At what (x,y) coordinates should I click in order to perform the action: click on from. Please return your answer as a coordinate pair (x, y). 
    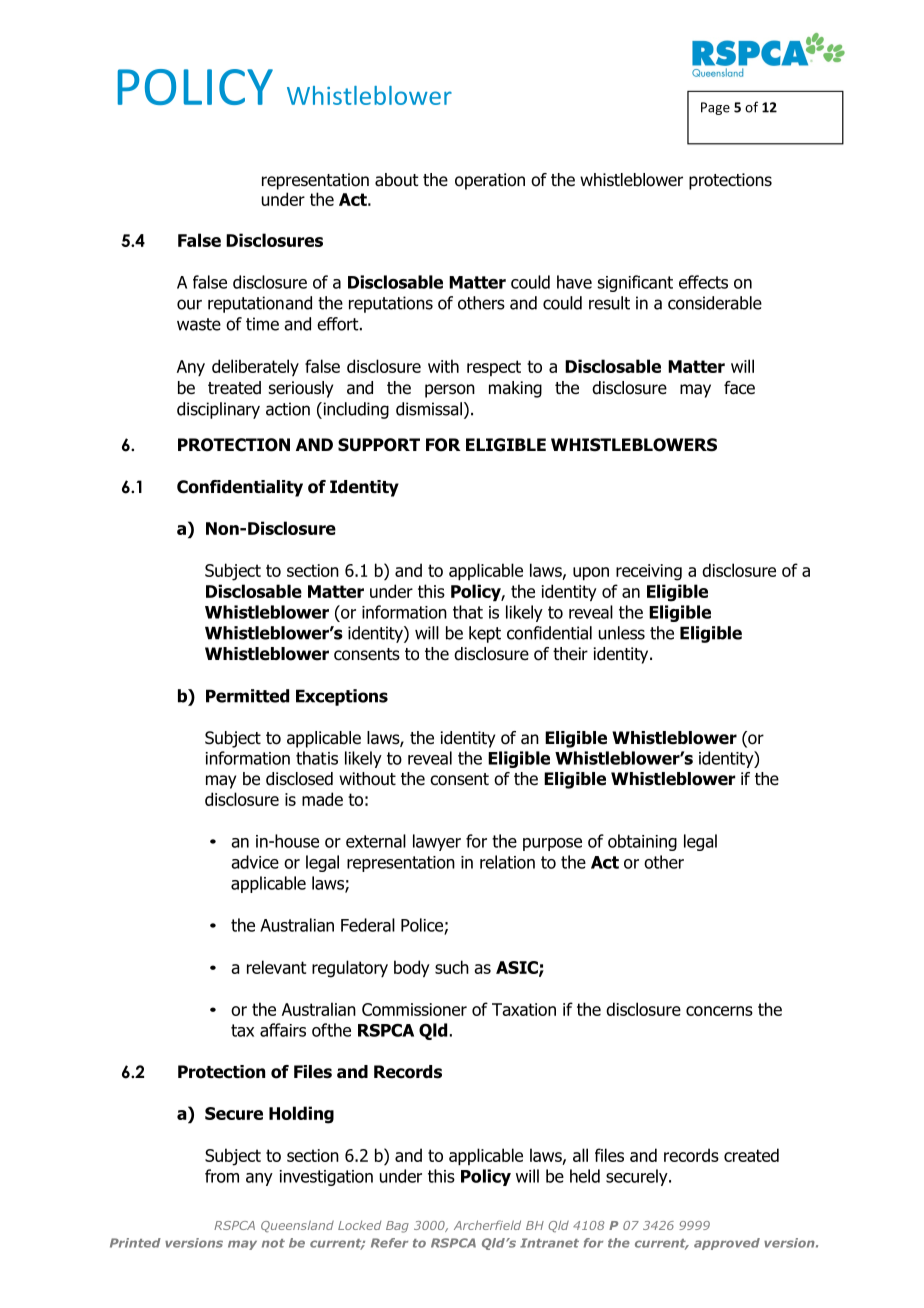
    Looking at the image, I should click on (222, 1176).
